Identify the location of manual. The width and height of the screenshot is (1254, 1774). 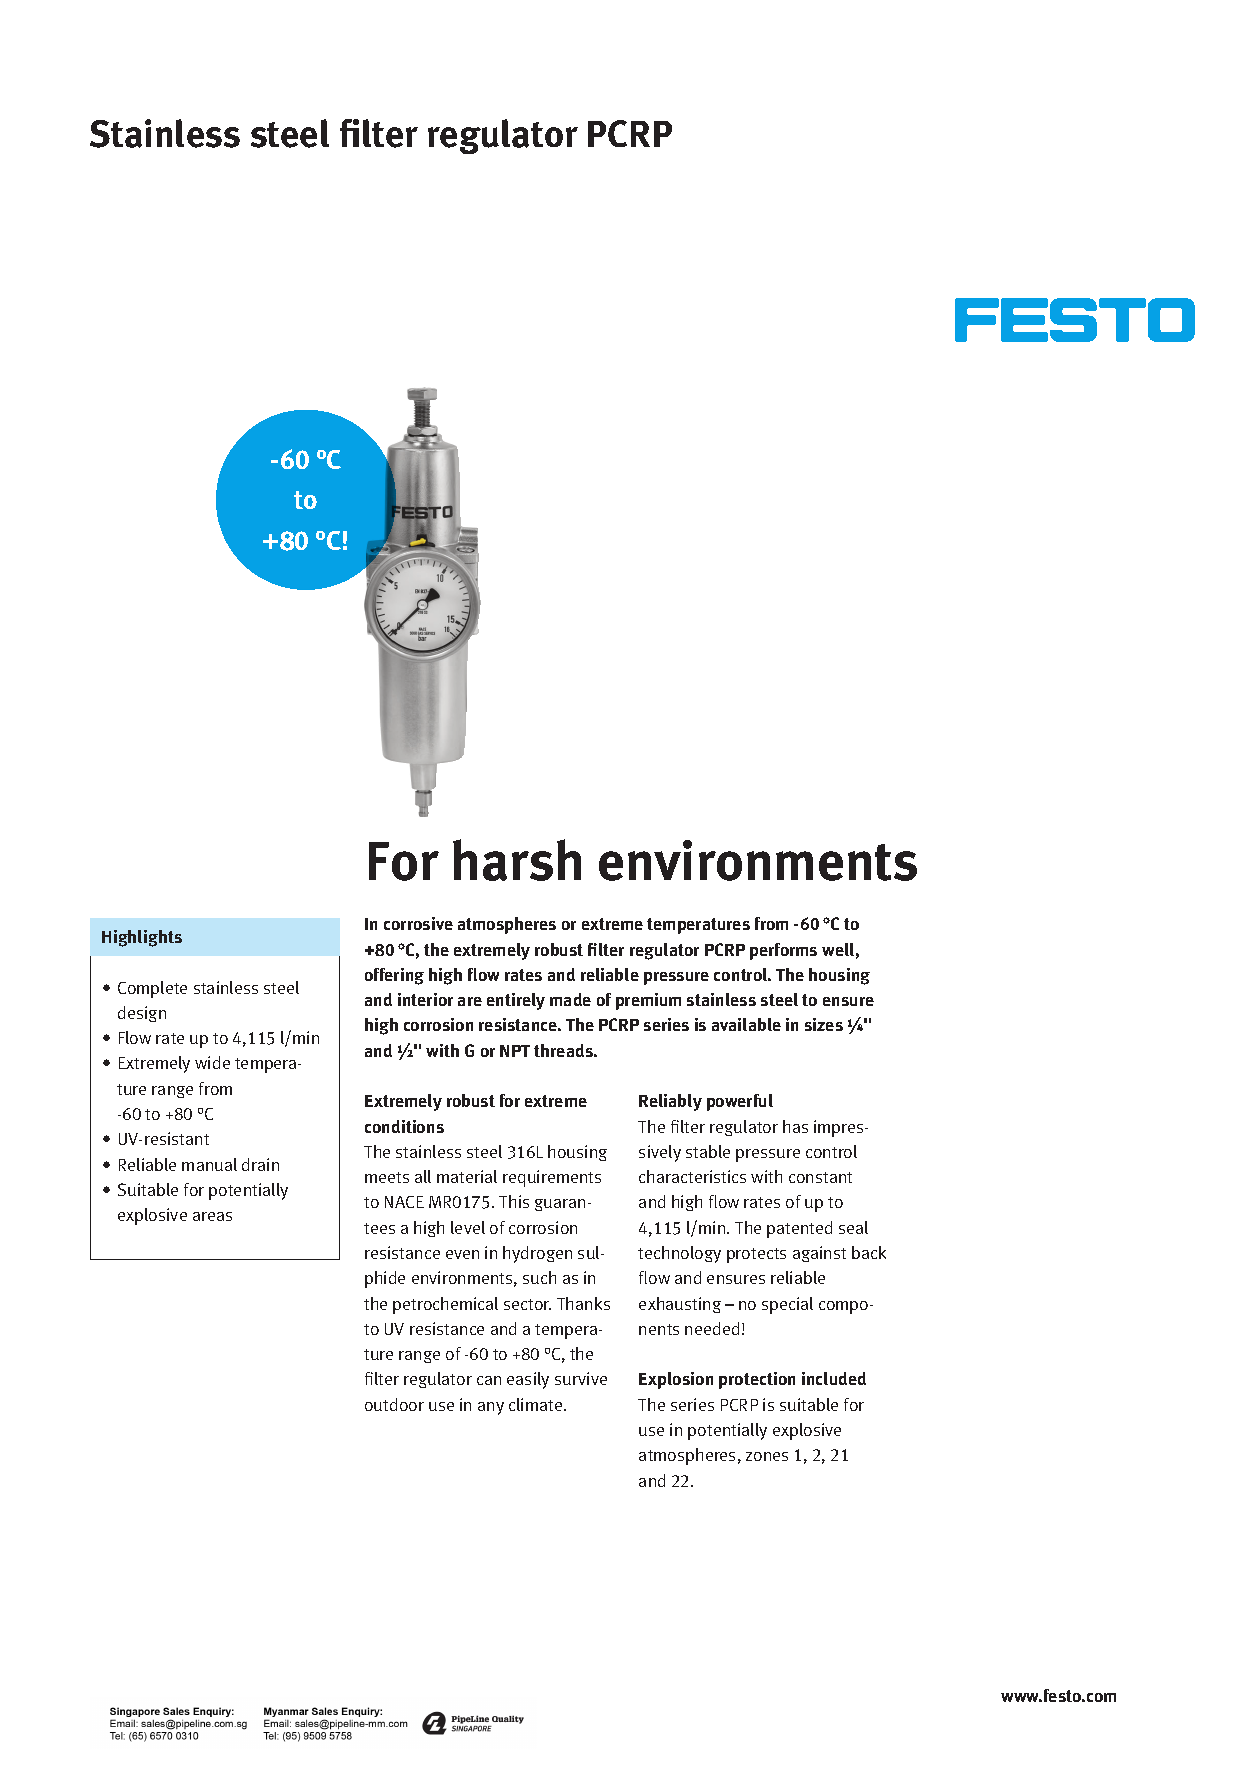
(209, 1164).
